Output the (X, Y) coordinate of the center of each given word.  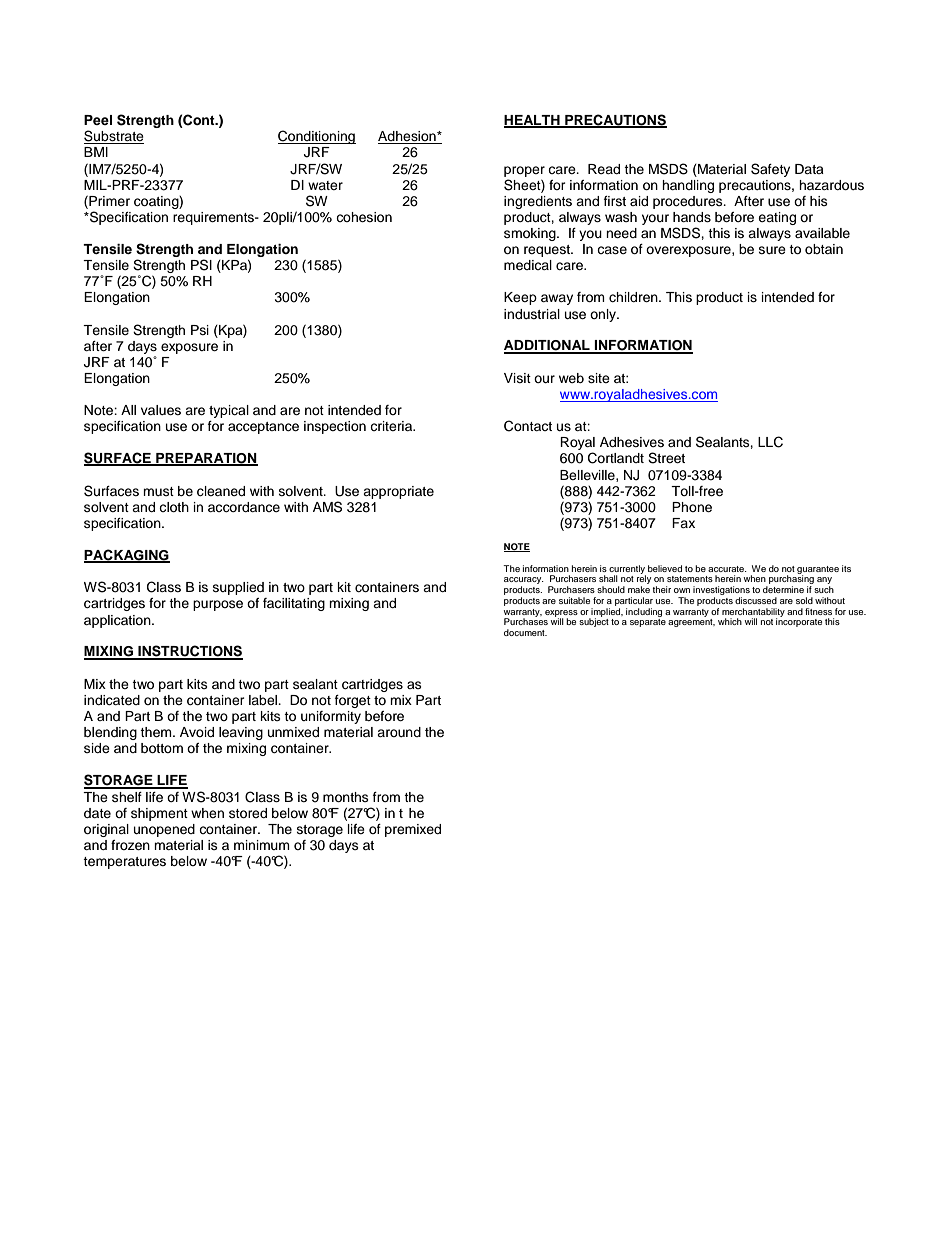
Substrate (114, 137)
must (158, 491)
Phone (692, 507)
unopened (164, 830)
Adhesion (408, 137)
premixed (413, 830)
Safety (770, 170)
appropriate (398, 492)
